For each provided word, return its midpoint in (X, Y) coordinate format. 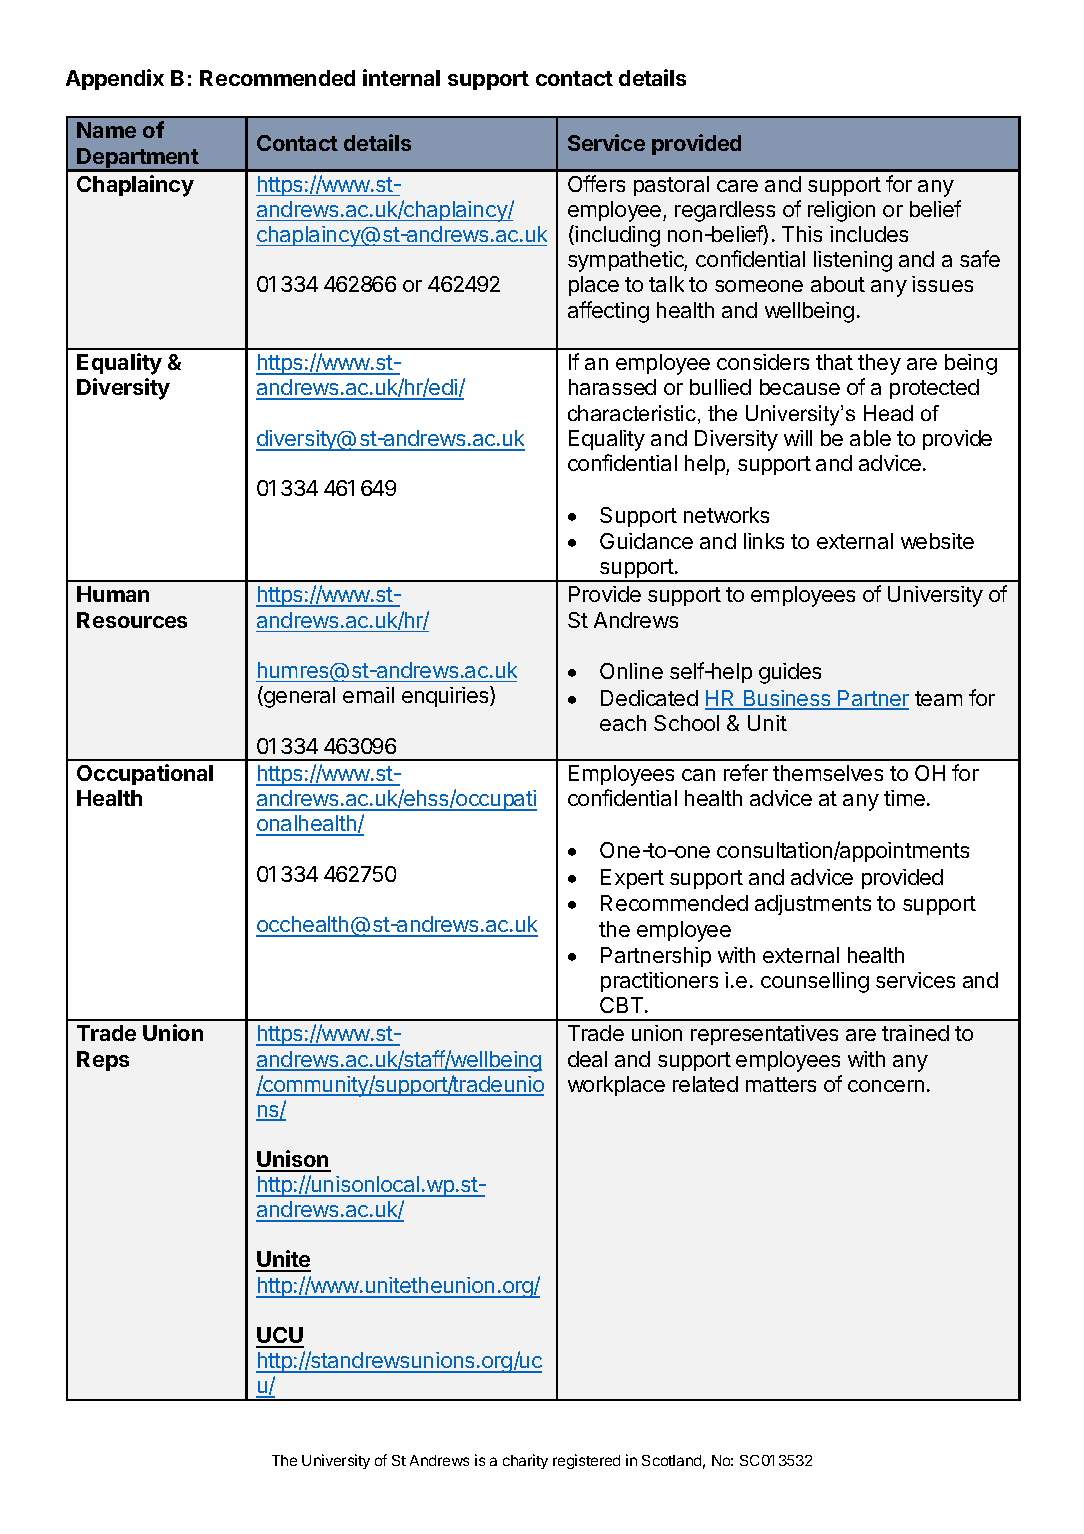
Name (106, 130)
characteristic (633, 414)
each (623, 723)
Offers (596, 183)
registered (586, 1461)
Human (113, 594)
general (298, 697)
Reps (103, 1061)
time (904, 798)
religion (841, 211)
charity (525, 1461)
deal (587, 1059)
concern (886, 1086)
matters (781, 1084)
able (870, 438)
